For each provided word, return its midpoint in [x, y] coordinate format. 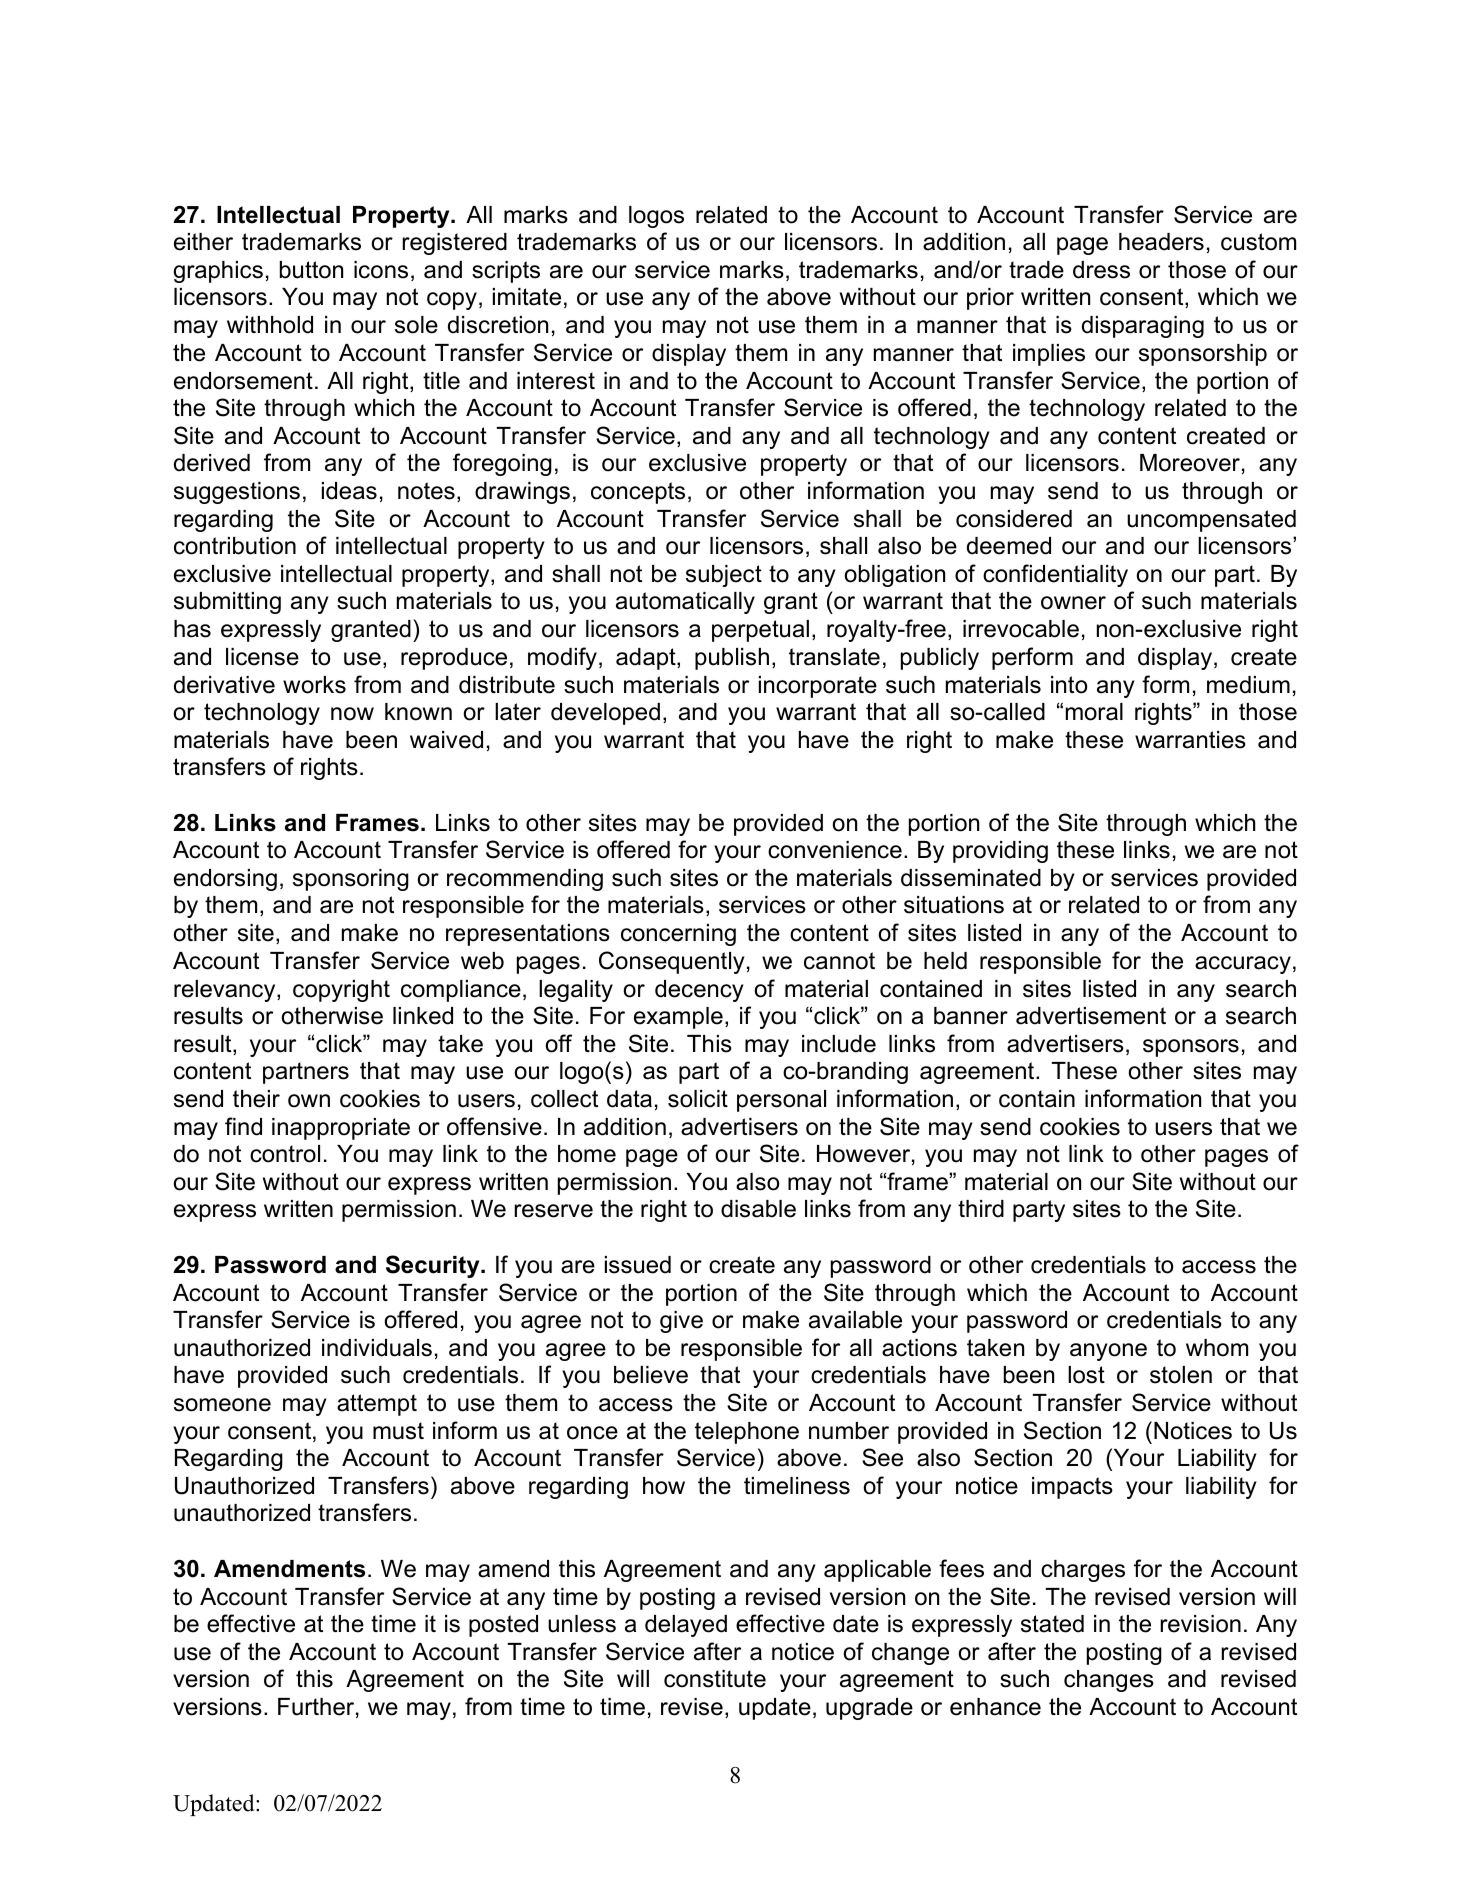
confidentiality [1055, 575]
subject [724, 576]
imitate [527, 297]
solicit [698, 1099]
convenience [835, 850]
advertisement [1091, 1016]
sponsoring [351, 880]
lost [1086, 1375]
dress [1101, 270]
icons [381, 270]
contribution [235, 546]
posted [503, 1626]
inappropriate [341, 1129]
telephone [747, 1433]
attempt [377, 1405]
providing [1000, 852]
